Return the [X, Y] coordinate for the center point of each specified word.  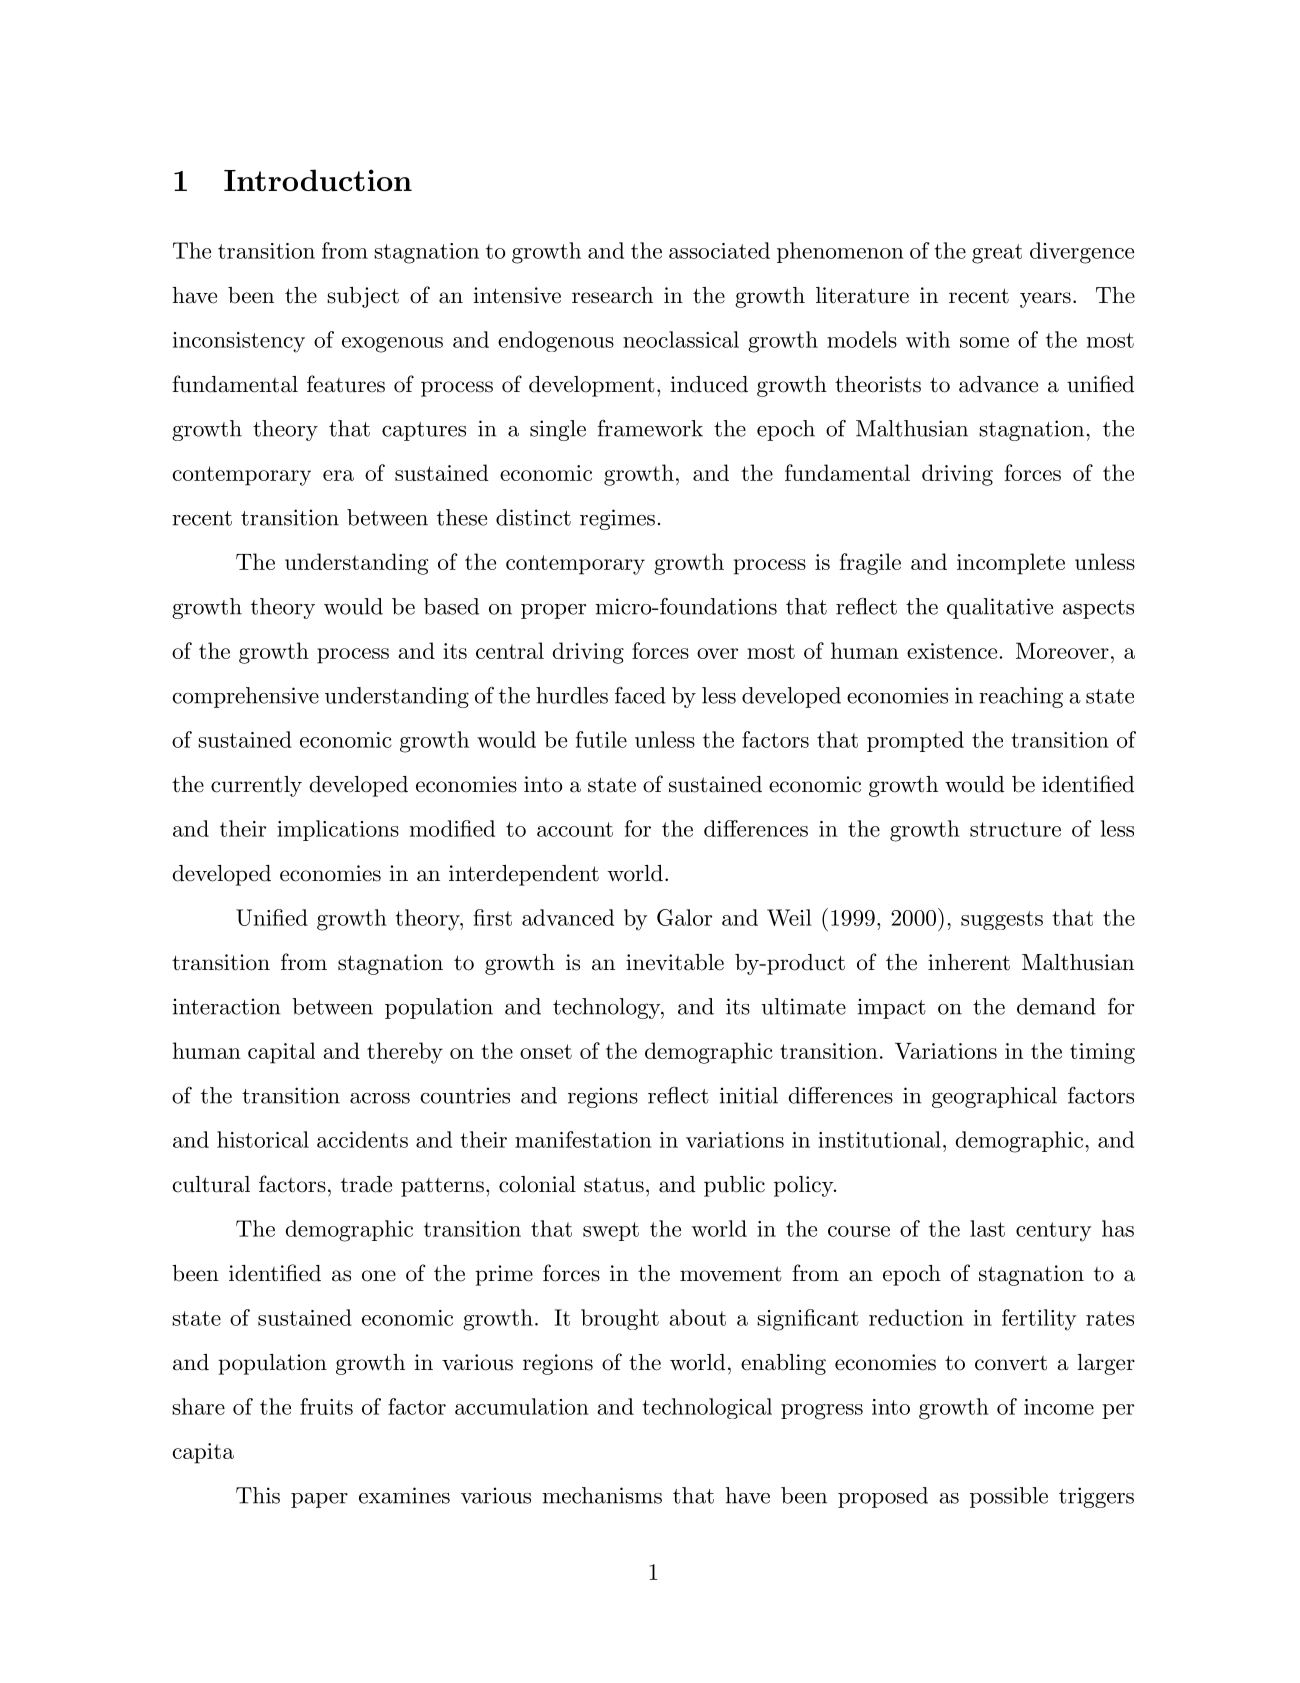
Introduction [318, 180]
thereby [405, 1053]
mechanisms [602, 1495]
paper [319, 1500]
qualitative [1000, 608]
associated [719, 250]
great [997, 254]
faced [640, 695]
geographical [994, 1097]
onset [546, 1051]
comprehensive [246, 697]
